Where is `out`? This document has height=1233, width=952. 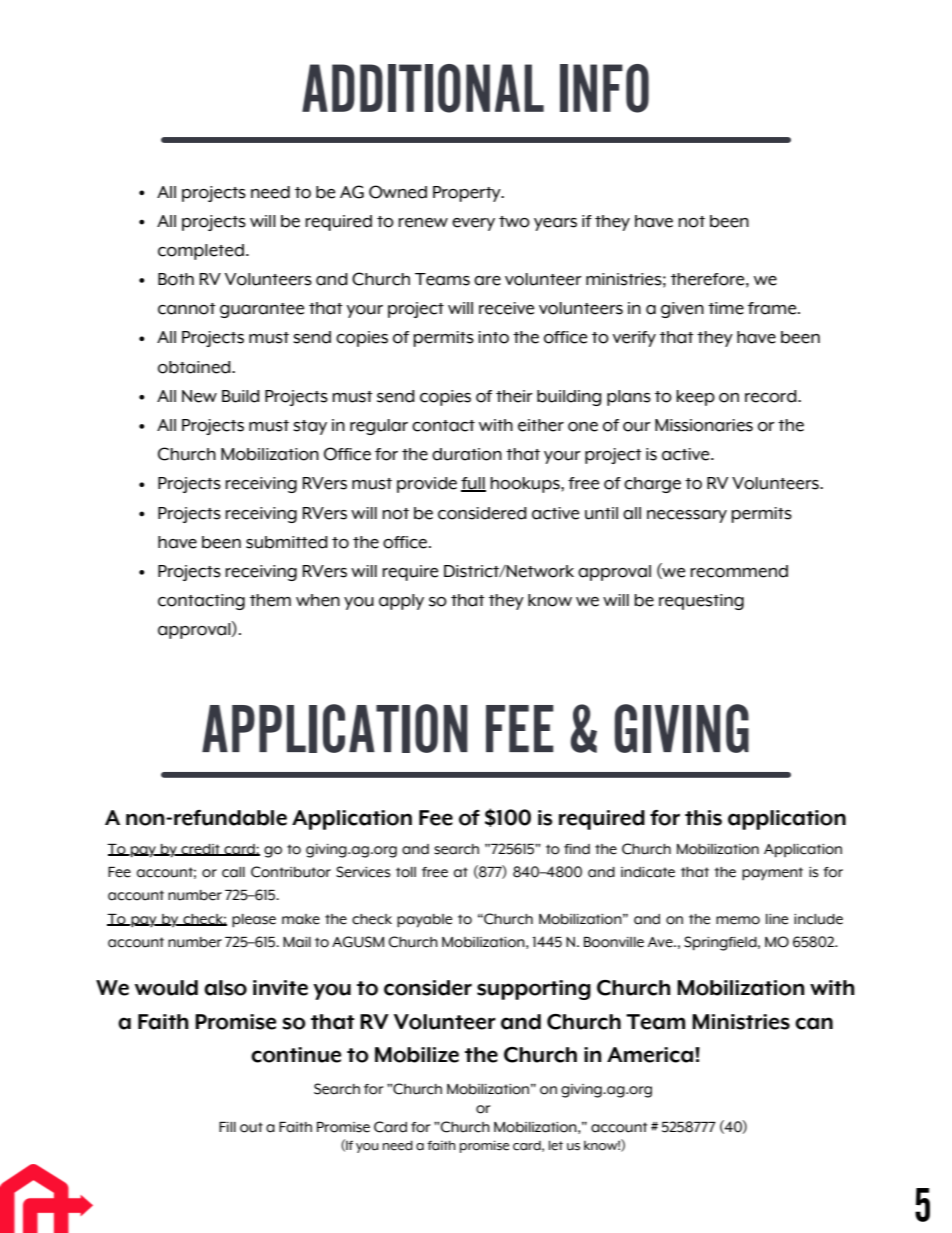 out is located at coordinates (251, 1127).
